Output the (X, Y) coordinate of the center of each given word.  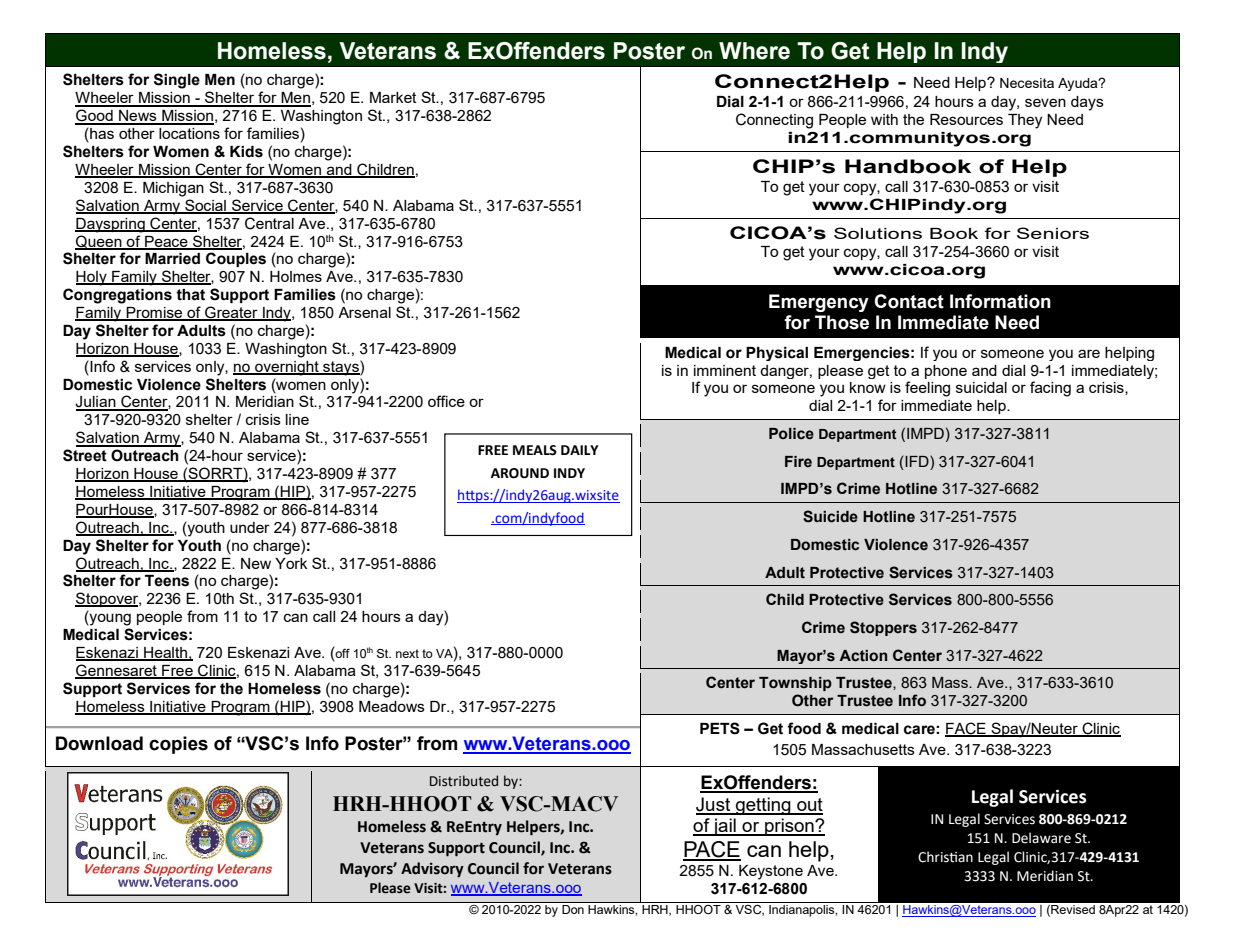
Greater (231, 313)
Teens (167, 581)
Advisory (432, 870)
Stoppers (883, 628)
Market (393, 97)
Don (573, 909)
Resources (966, 119)
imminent (725, 370)
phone (946, 372)
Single (177, 81)
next (407, 653)
